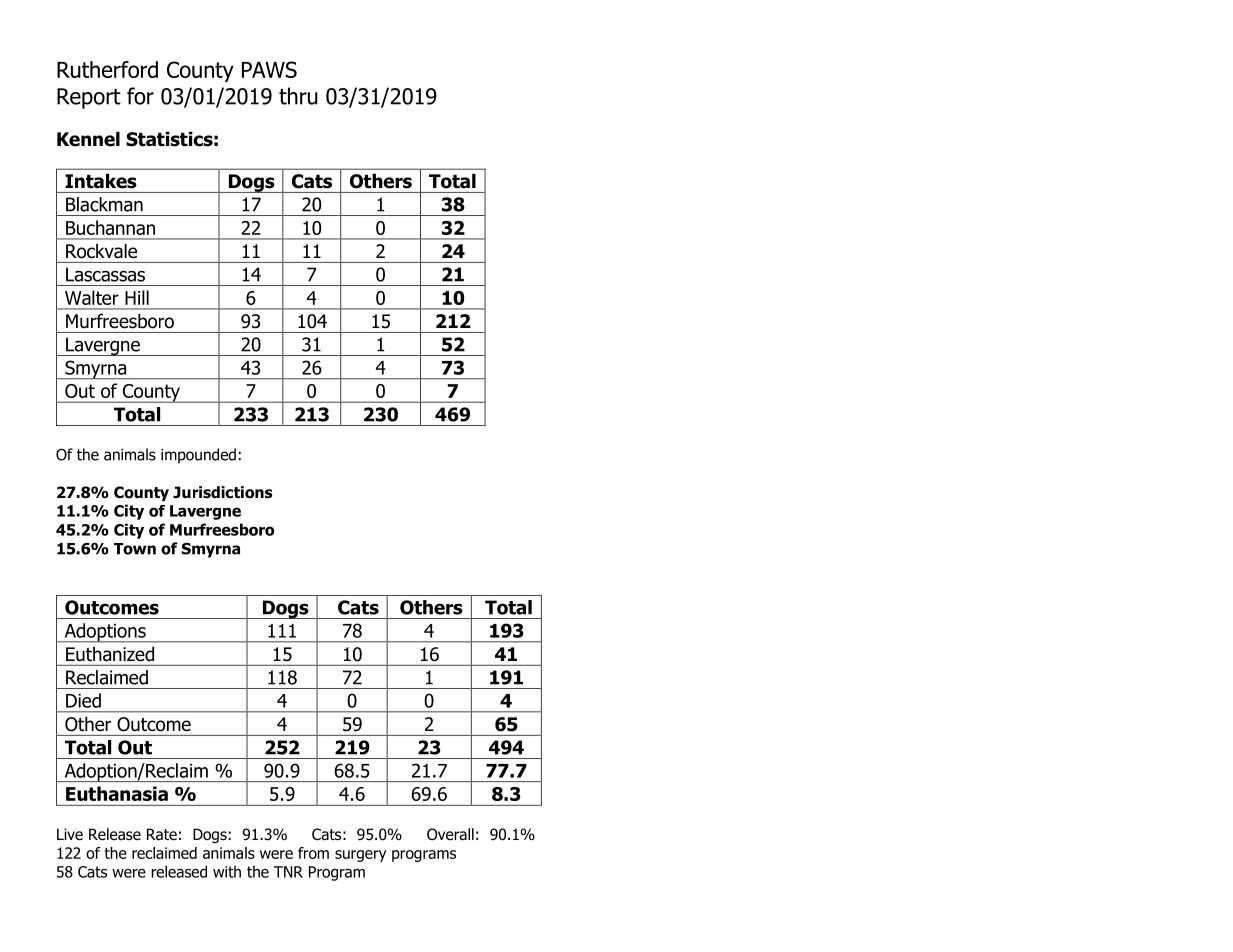 The image size is (1233, 952). What do you see at coordinates (269, 69) in the screenshot?
I see `PAWS` at bounding box center [269, 69].
